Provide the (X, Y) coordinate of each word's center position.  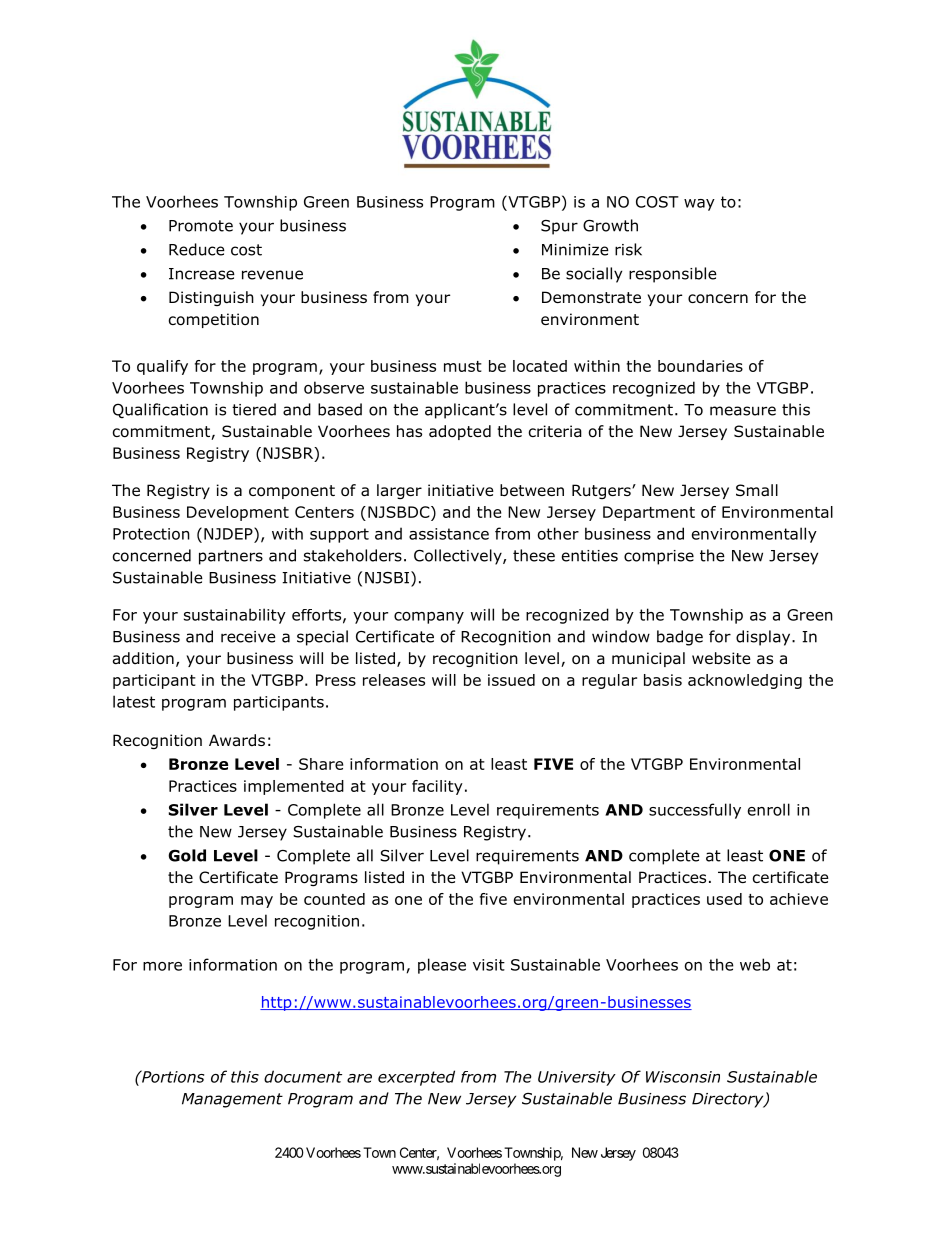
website (721, 658)
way (699, 205)
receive (248, 637)
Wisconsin (683, 1077)
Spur (559, 227)
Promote (201, 226)
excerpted (416, 1078)
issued (511, 680)
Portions (172, 1076)
